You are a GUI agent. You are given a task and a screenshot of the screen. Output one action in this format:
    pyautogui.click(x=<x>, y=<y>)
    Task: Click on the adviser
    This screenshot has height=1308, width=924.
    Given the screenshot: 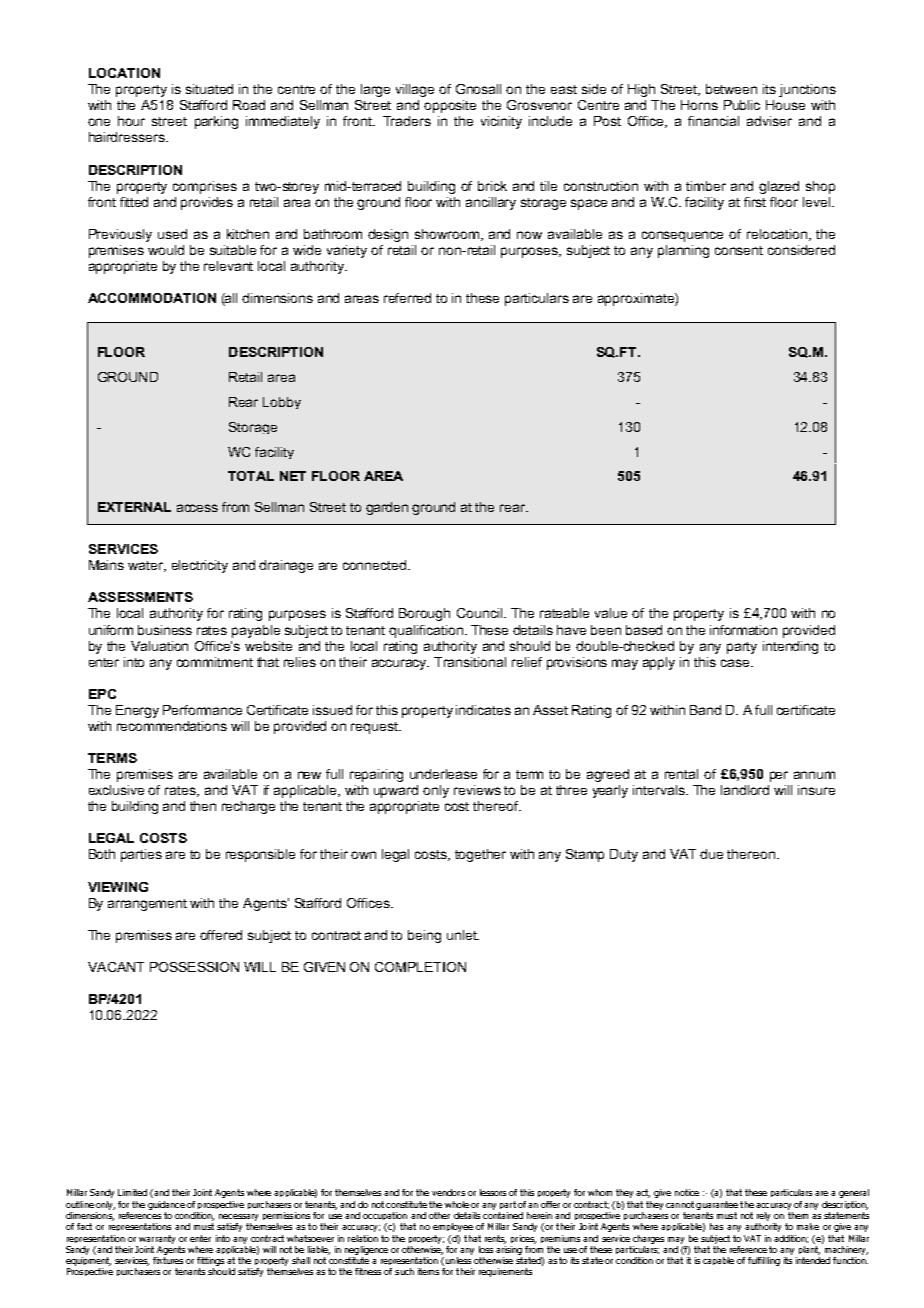 What is the action you would take?
    pyautogui.click(x=769, y=121)
